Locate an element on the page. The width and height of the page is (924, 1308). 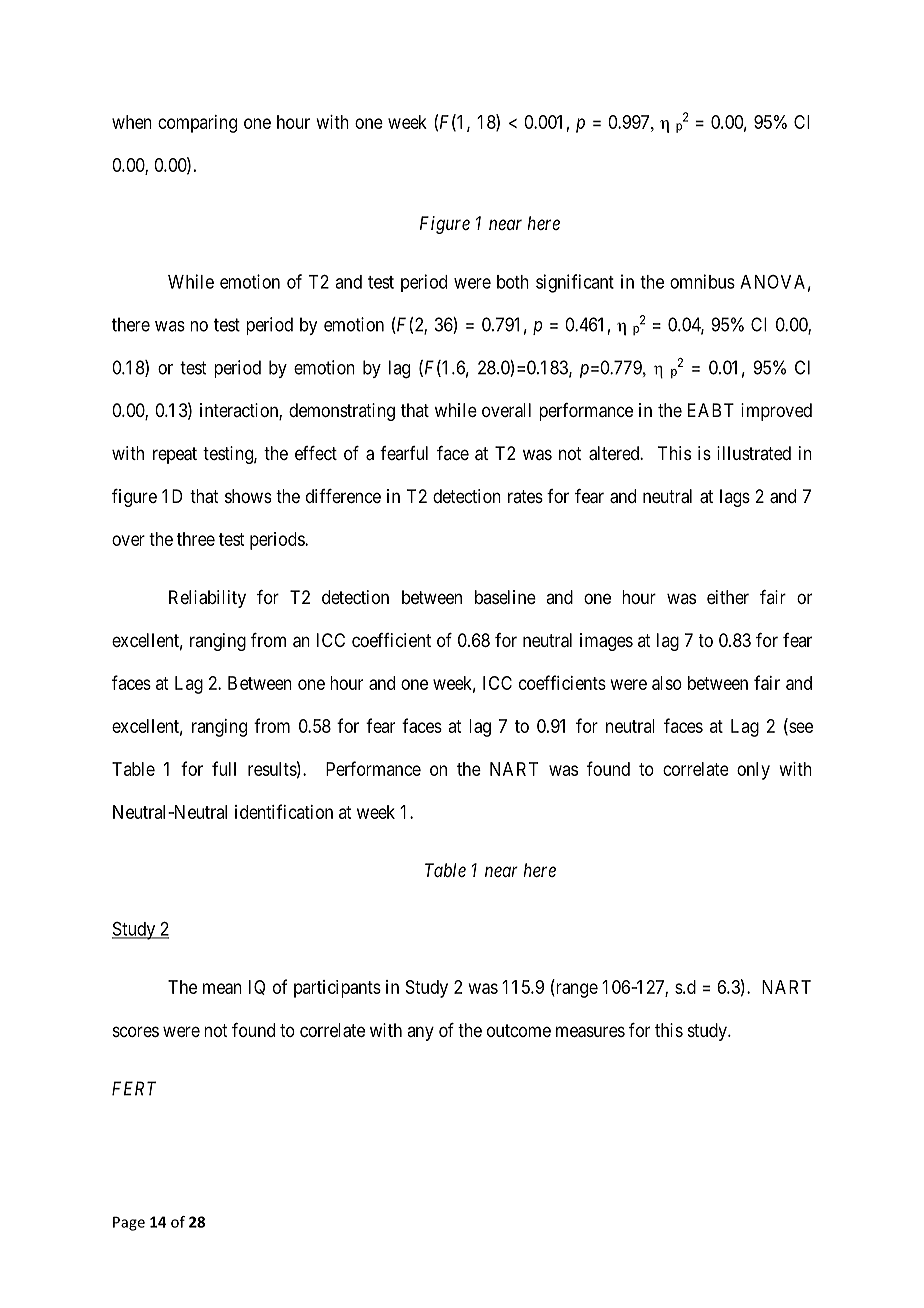
comparing is located at coordinates (197, 124).
